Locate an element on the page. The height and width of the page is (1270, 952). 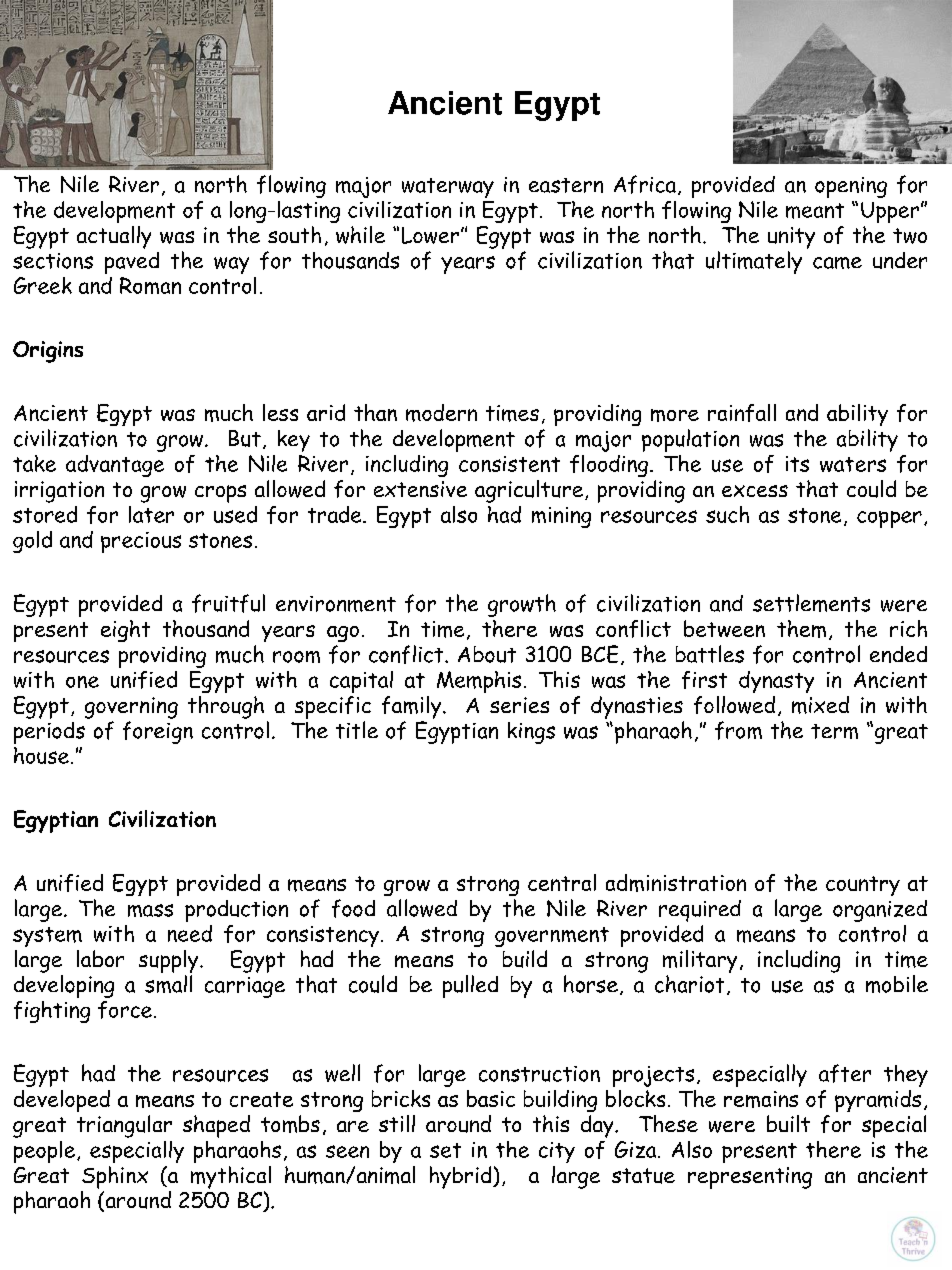
actually is located at coordinates (114, 237).
